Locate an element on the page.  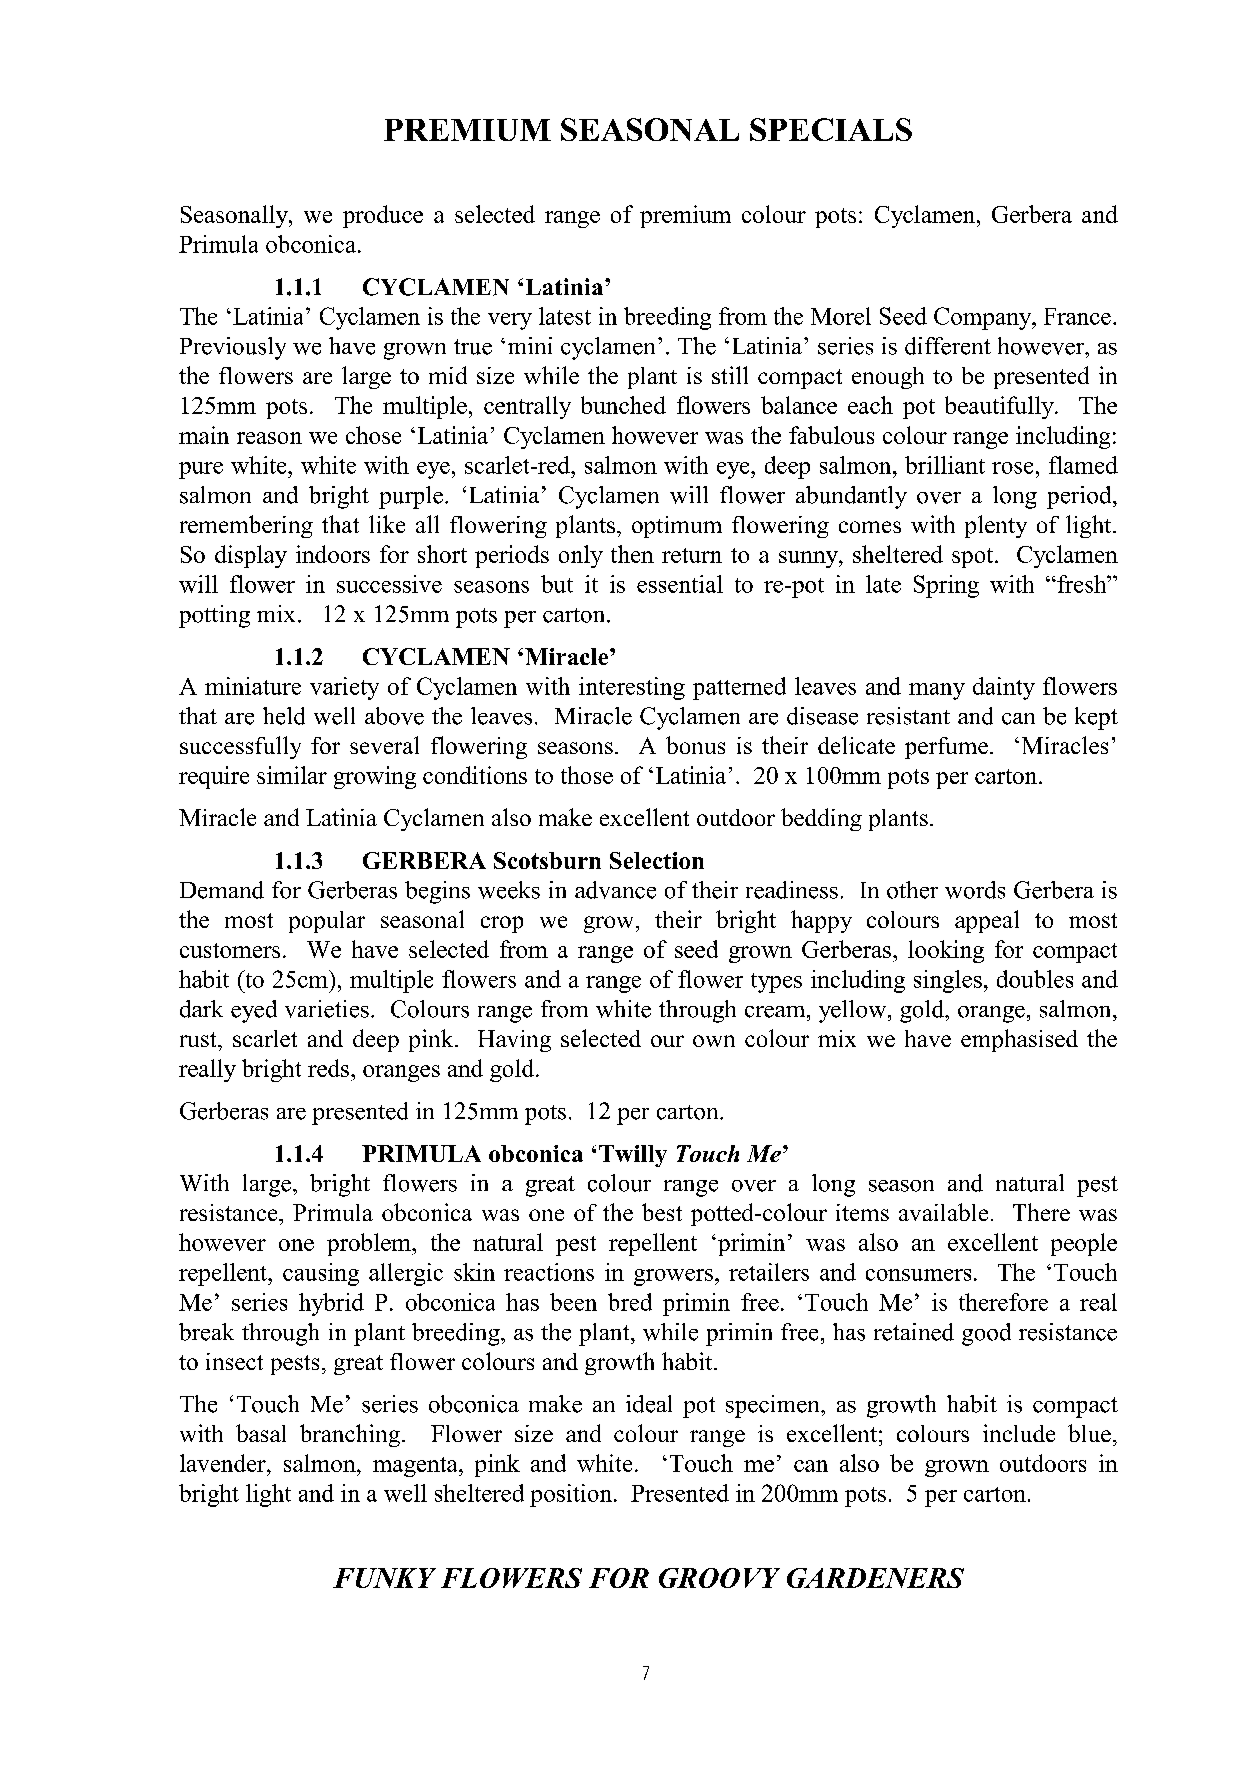
SPECIALS is located at coordinates (831, 129).
